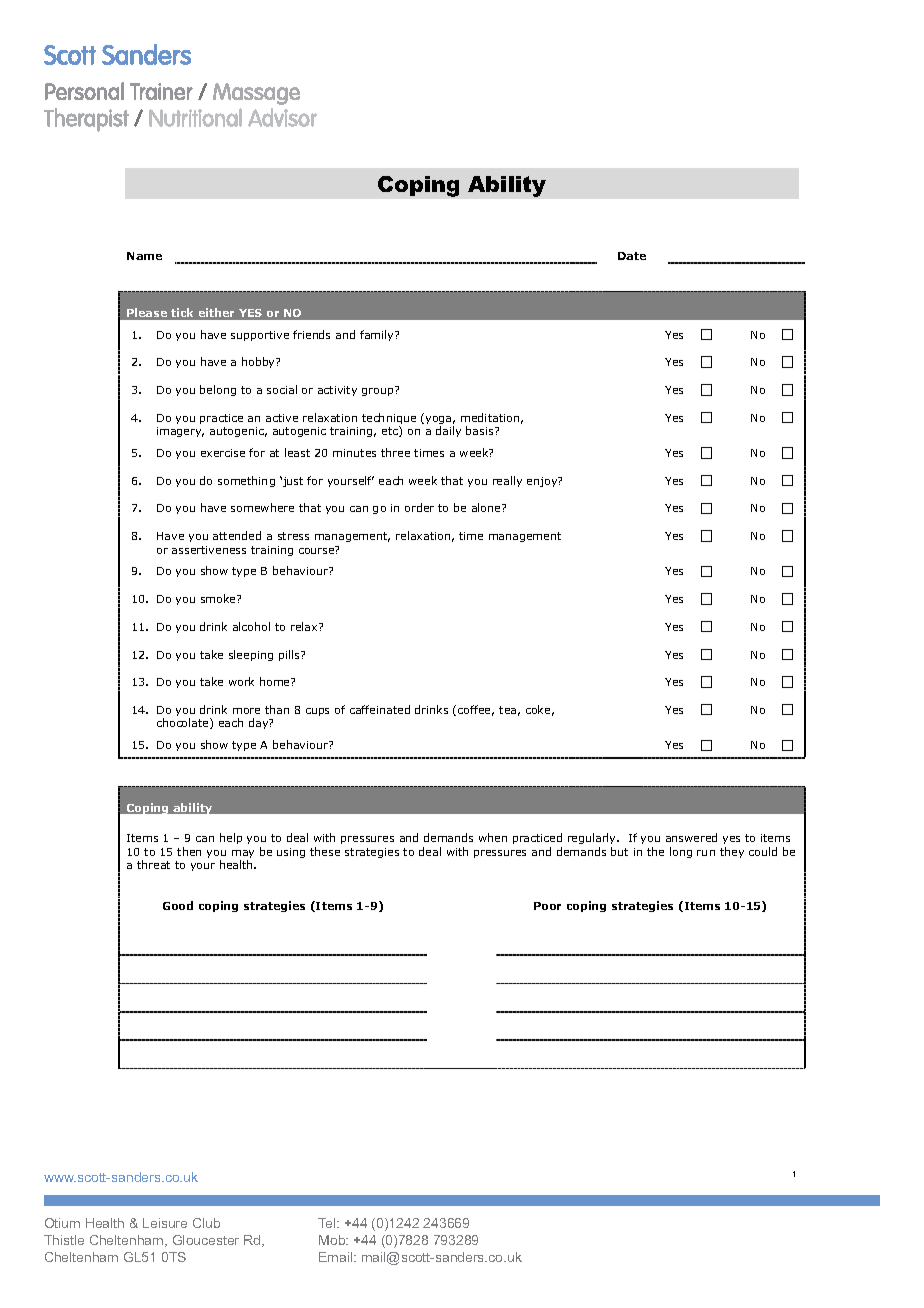 The image size is (924, 1308). I want to click on Tel, so click(328, 1223).
